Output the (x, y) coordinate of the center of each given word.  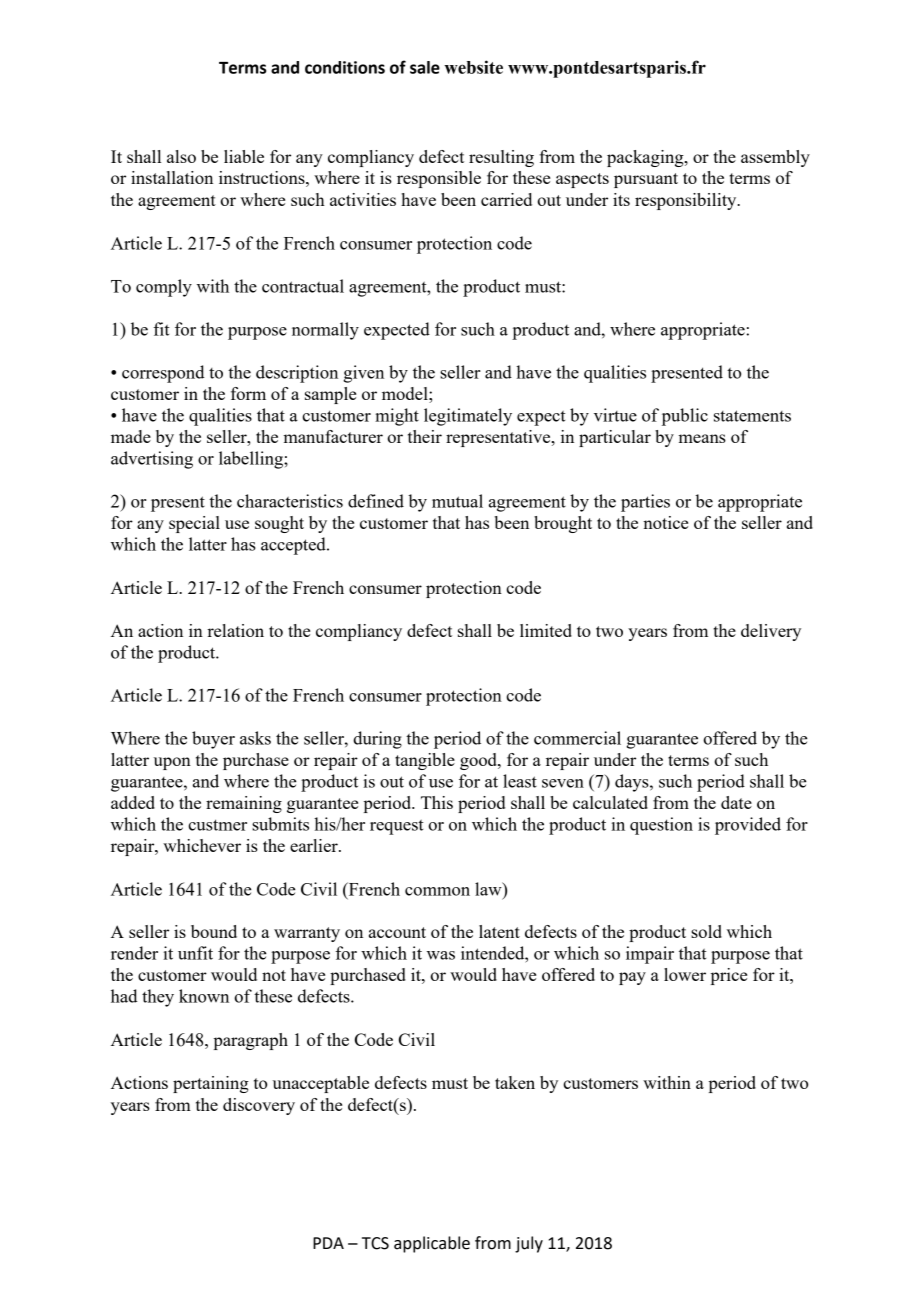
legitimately (468, 417)
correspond (163, 374)
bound (214, 931)
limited (546, 630)
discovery (259, 1106)
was (441, 955)
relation (235, 630)
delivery (771, 632)
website (473, 67)
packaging (646, 158)
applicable (432, 1244)
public (685, 417)
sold (706, 931)
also (181, 156)
